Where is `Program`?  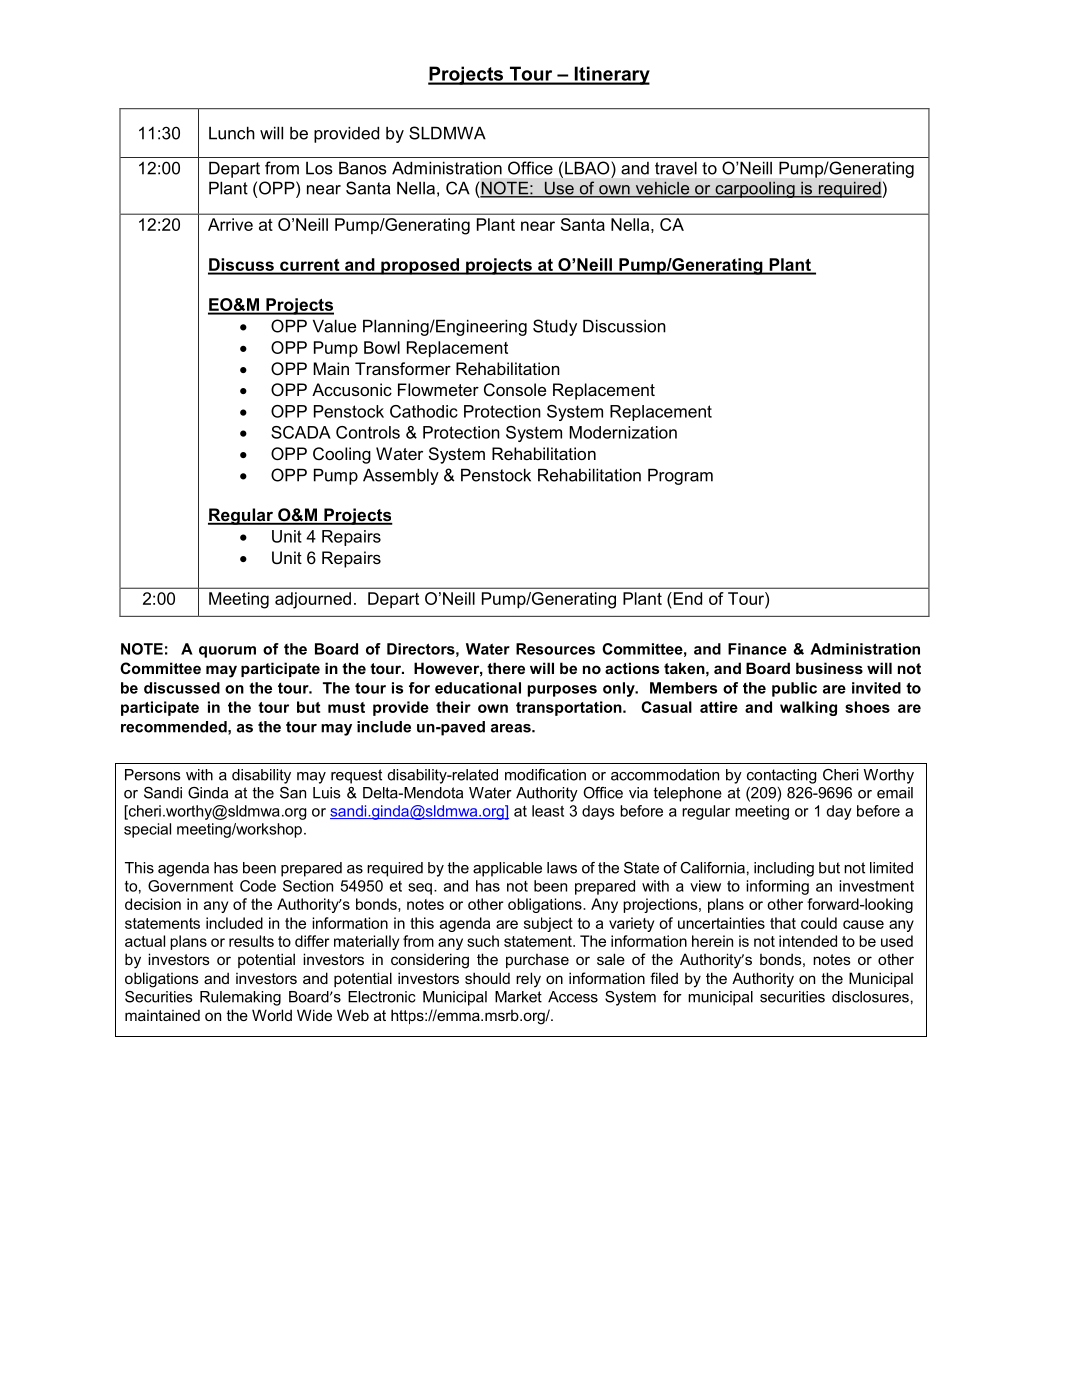 Program is located at coordinates (680, 476).
